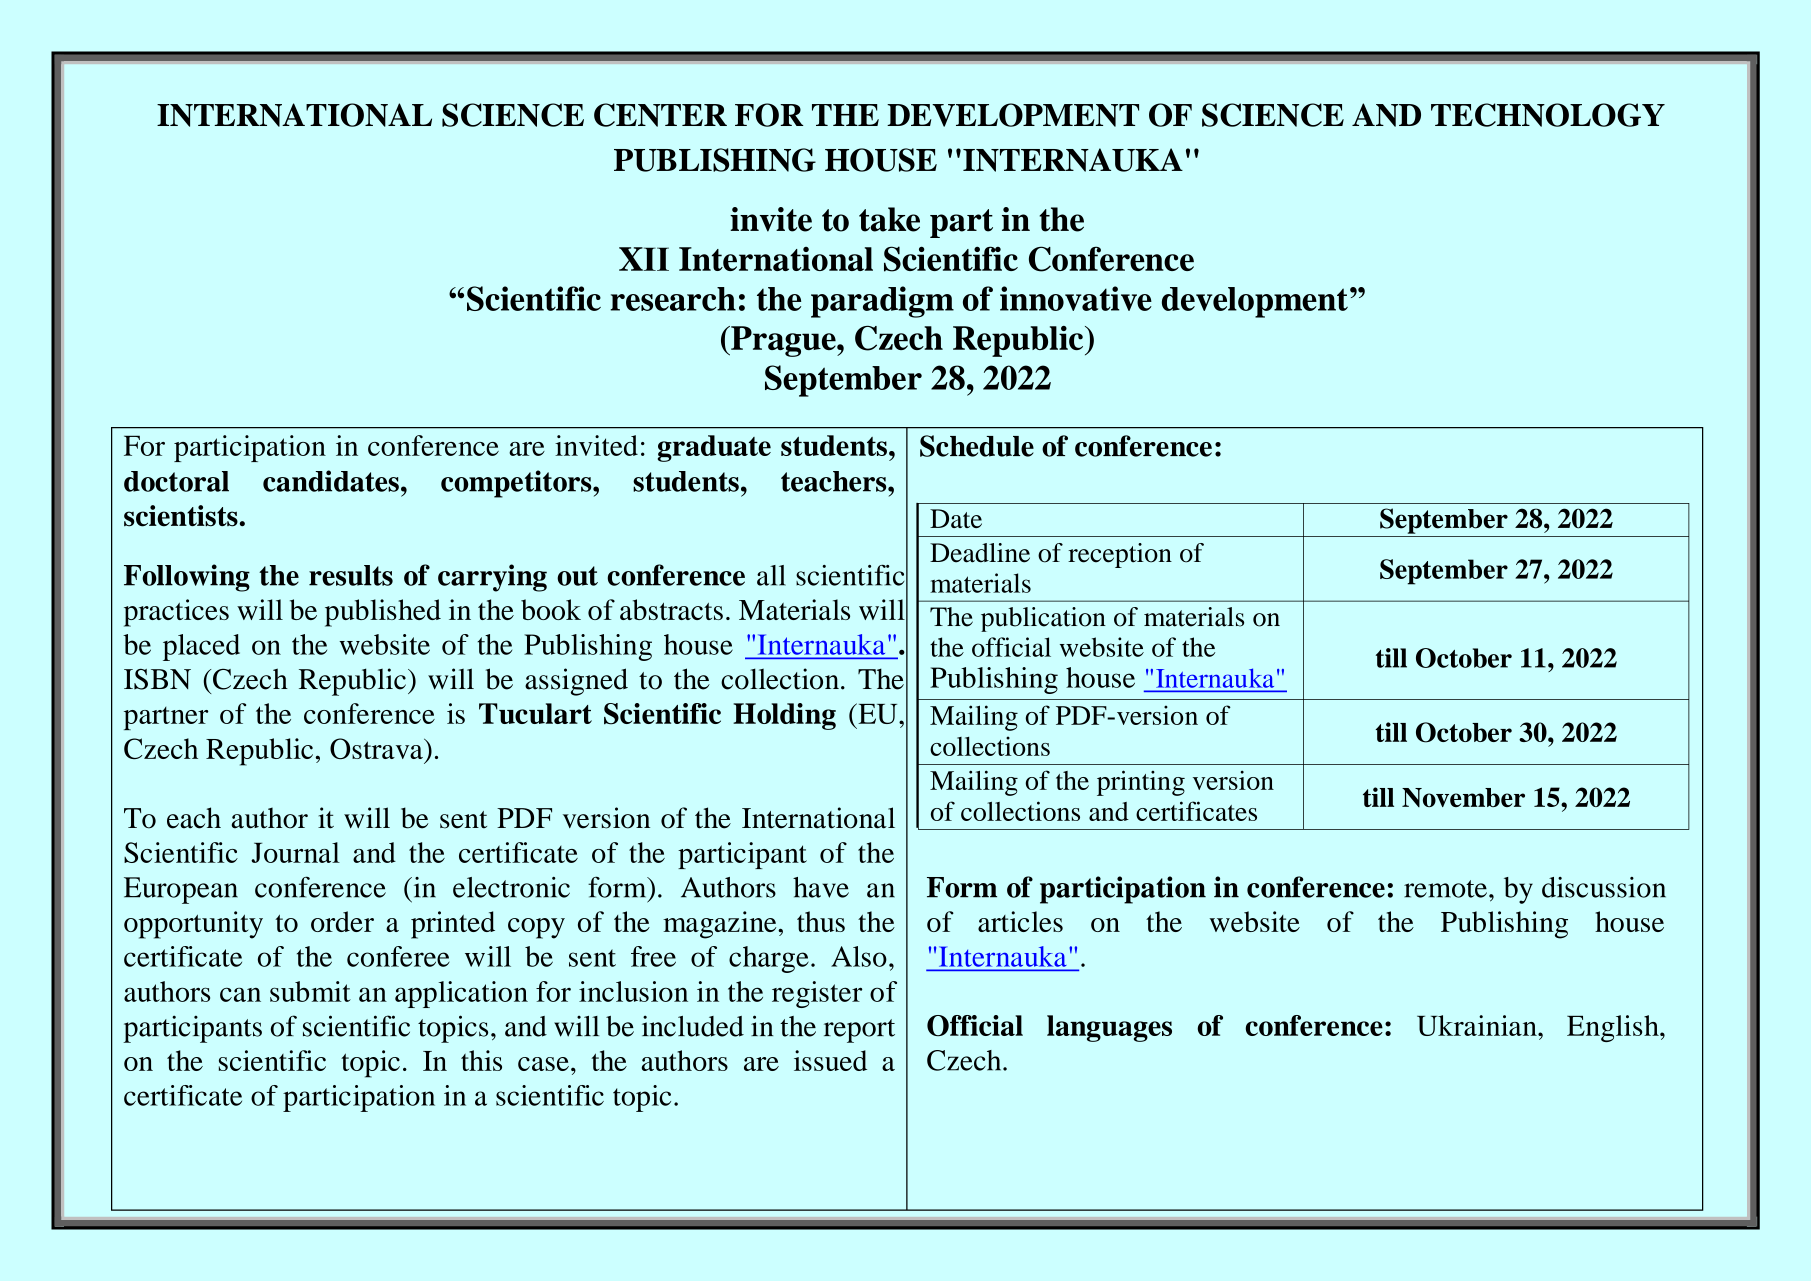 The height and width of the document is (1281, 1811). Describe the element at coordinates (784, 716) in the document. I see `Holding` at that location.
